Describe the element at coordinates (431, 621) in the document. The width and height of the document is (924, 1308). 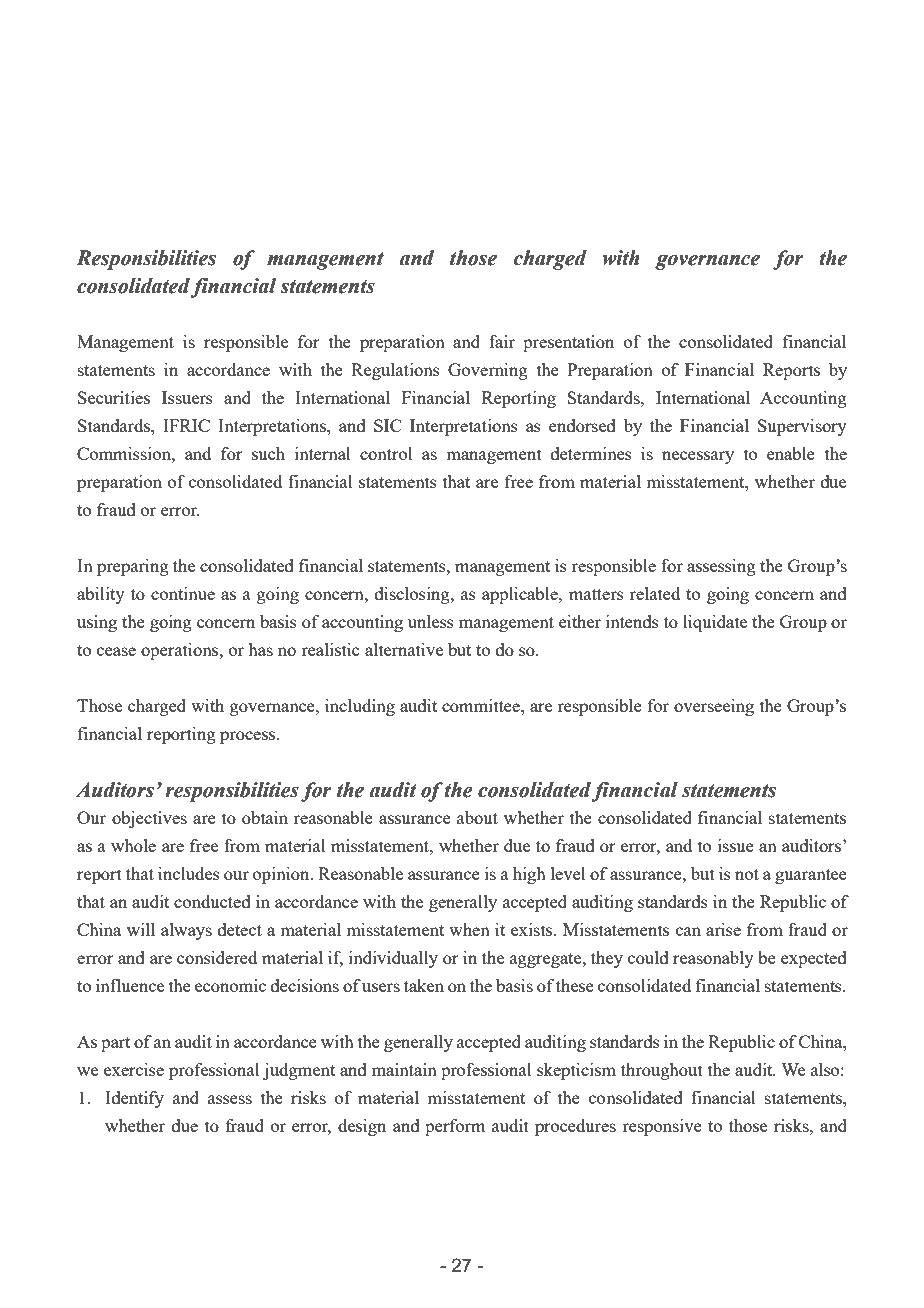
I see `unless` at that location.
